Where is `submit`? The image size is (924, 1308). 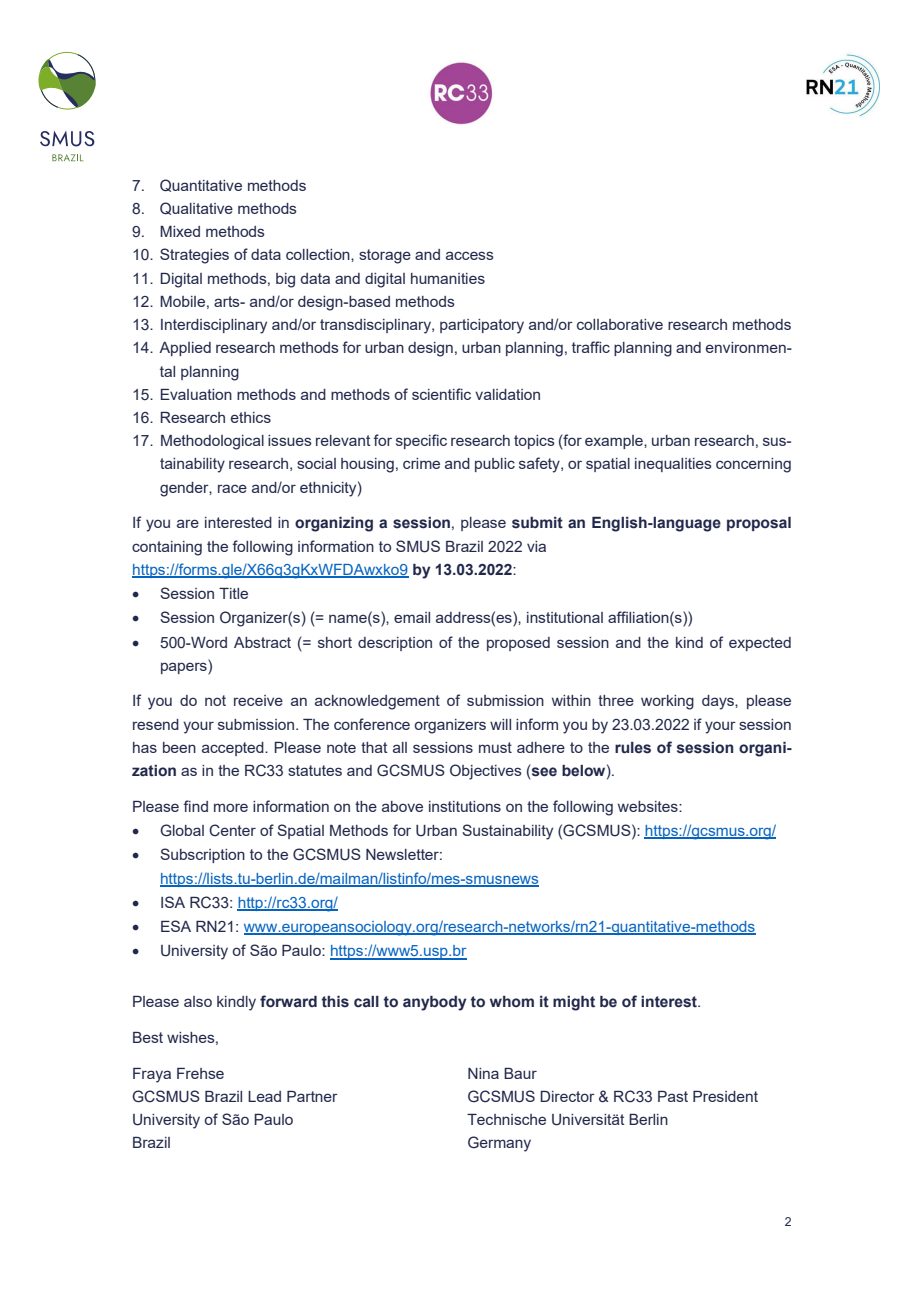 submit is located at coordinates (537, 523).
